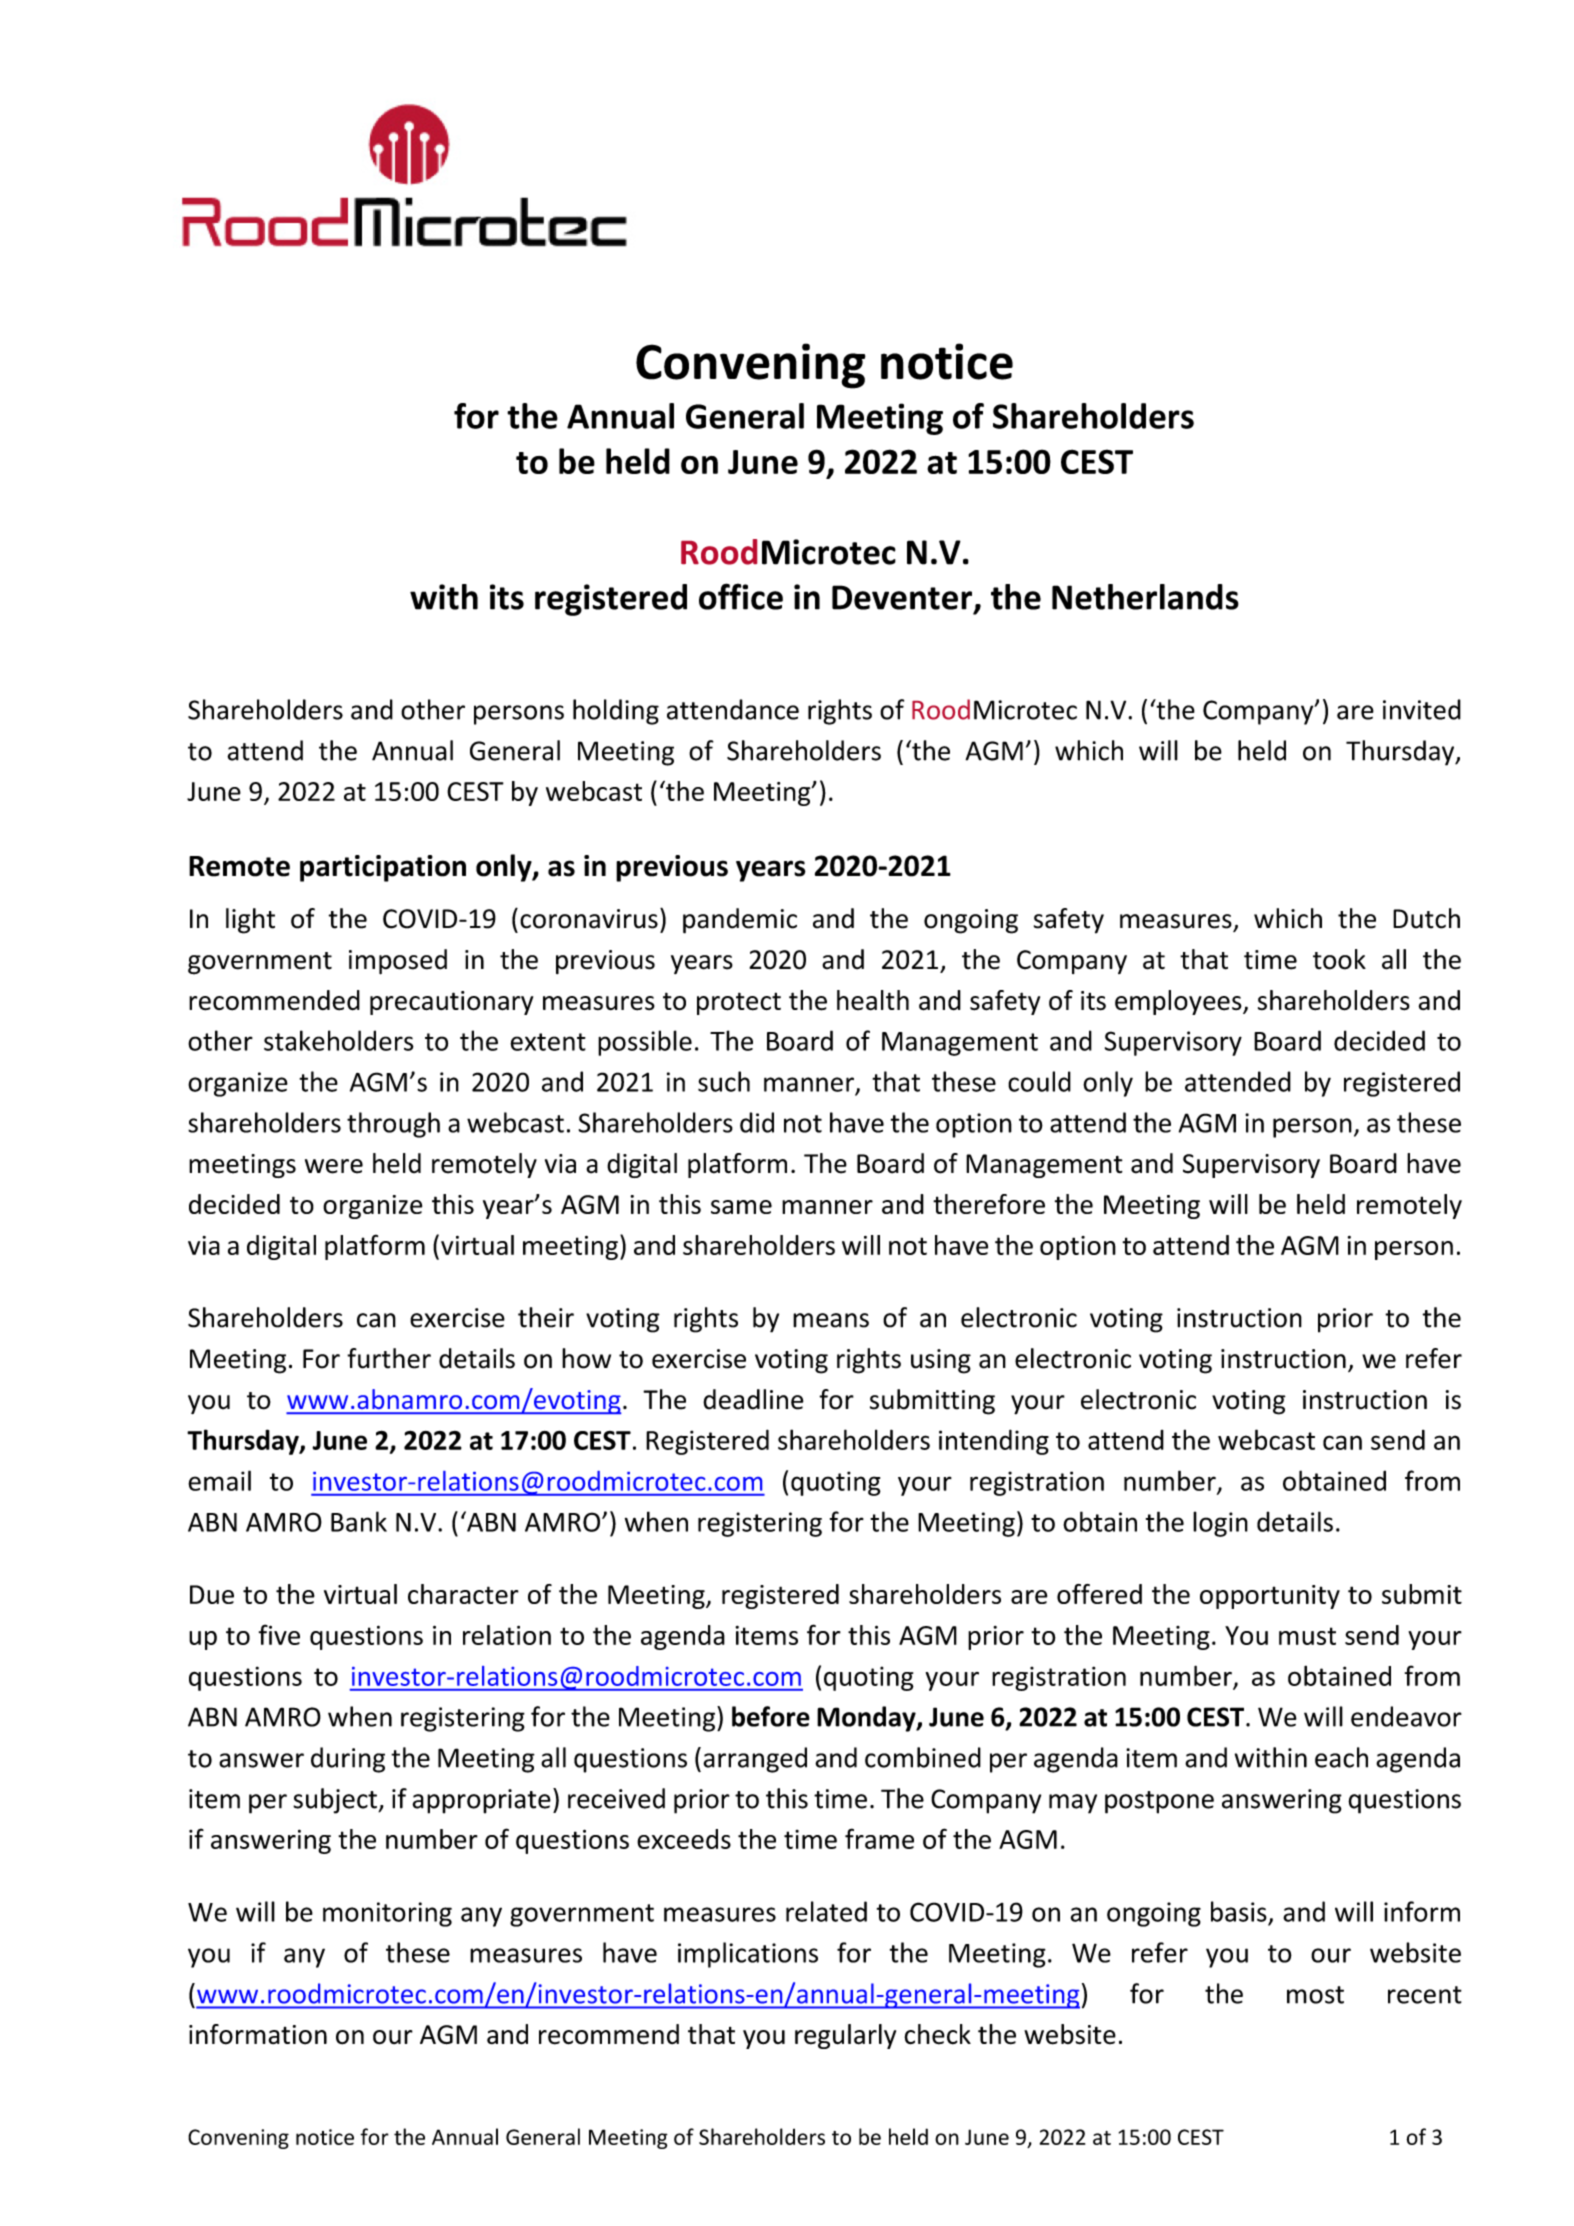  Describe the element at coordinates (989, 1204) in the screenshot. I see `therefore` at that location.
